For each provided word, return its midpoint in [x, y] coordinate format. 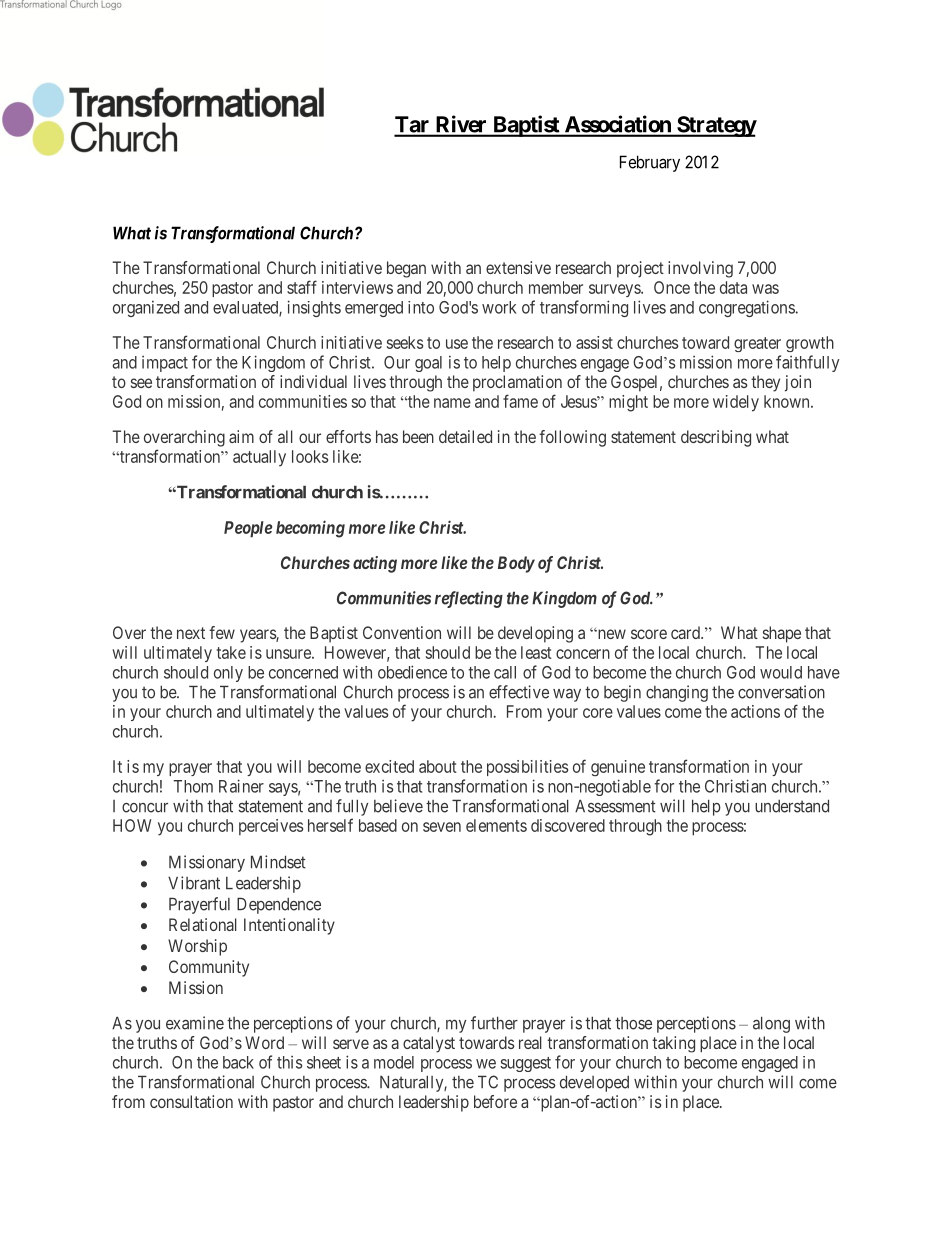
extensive [518, 267]
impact [165, 364]
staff [302, 287]
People [248, 529]
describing [716, 438]
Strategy [716, 126]
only [228, 674]
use [457, 344]
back [238, 1062]
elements [496, 825]
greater [757, 344]
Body [516, 564]
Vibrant [194, 883]
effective [519, 692]
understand [792, 806]
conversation [781, 692]
